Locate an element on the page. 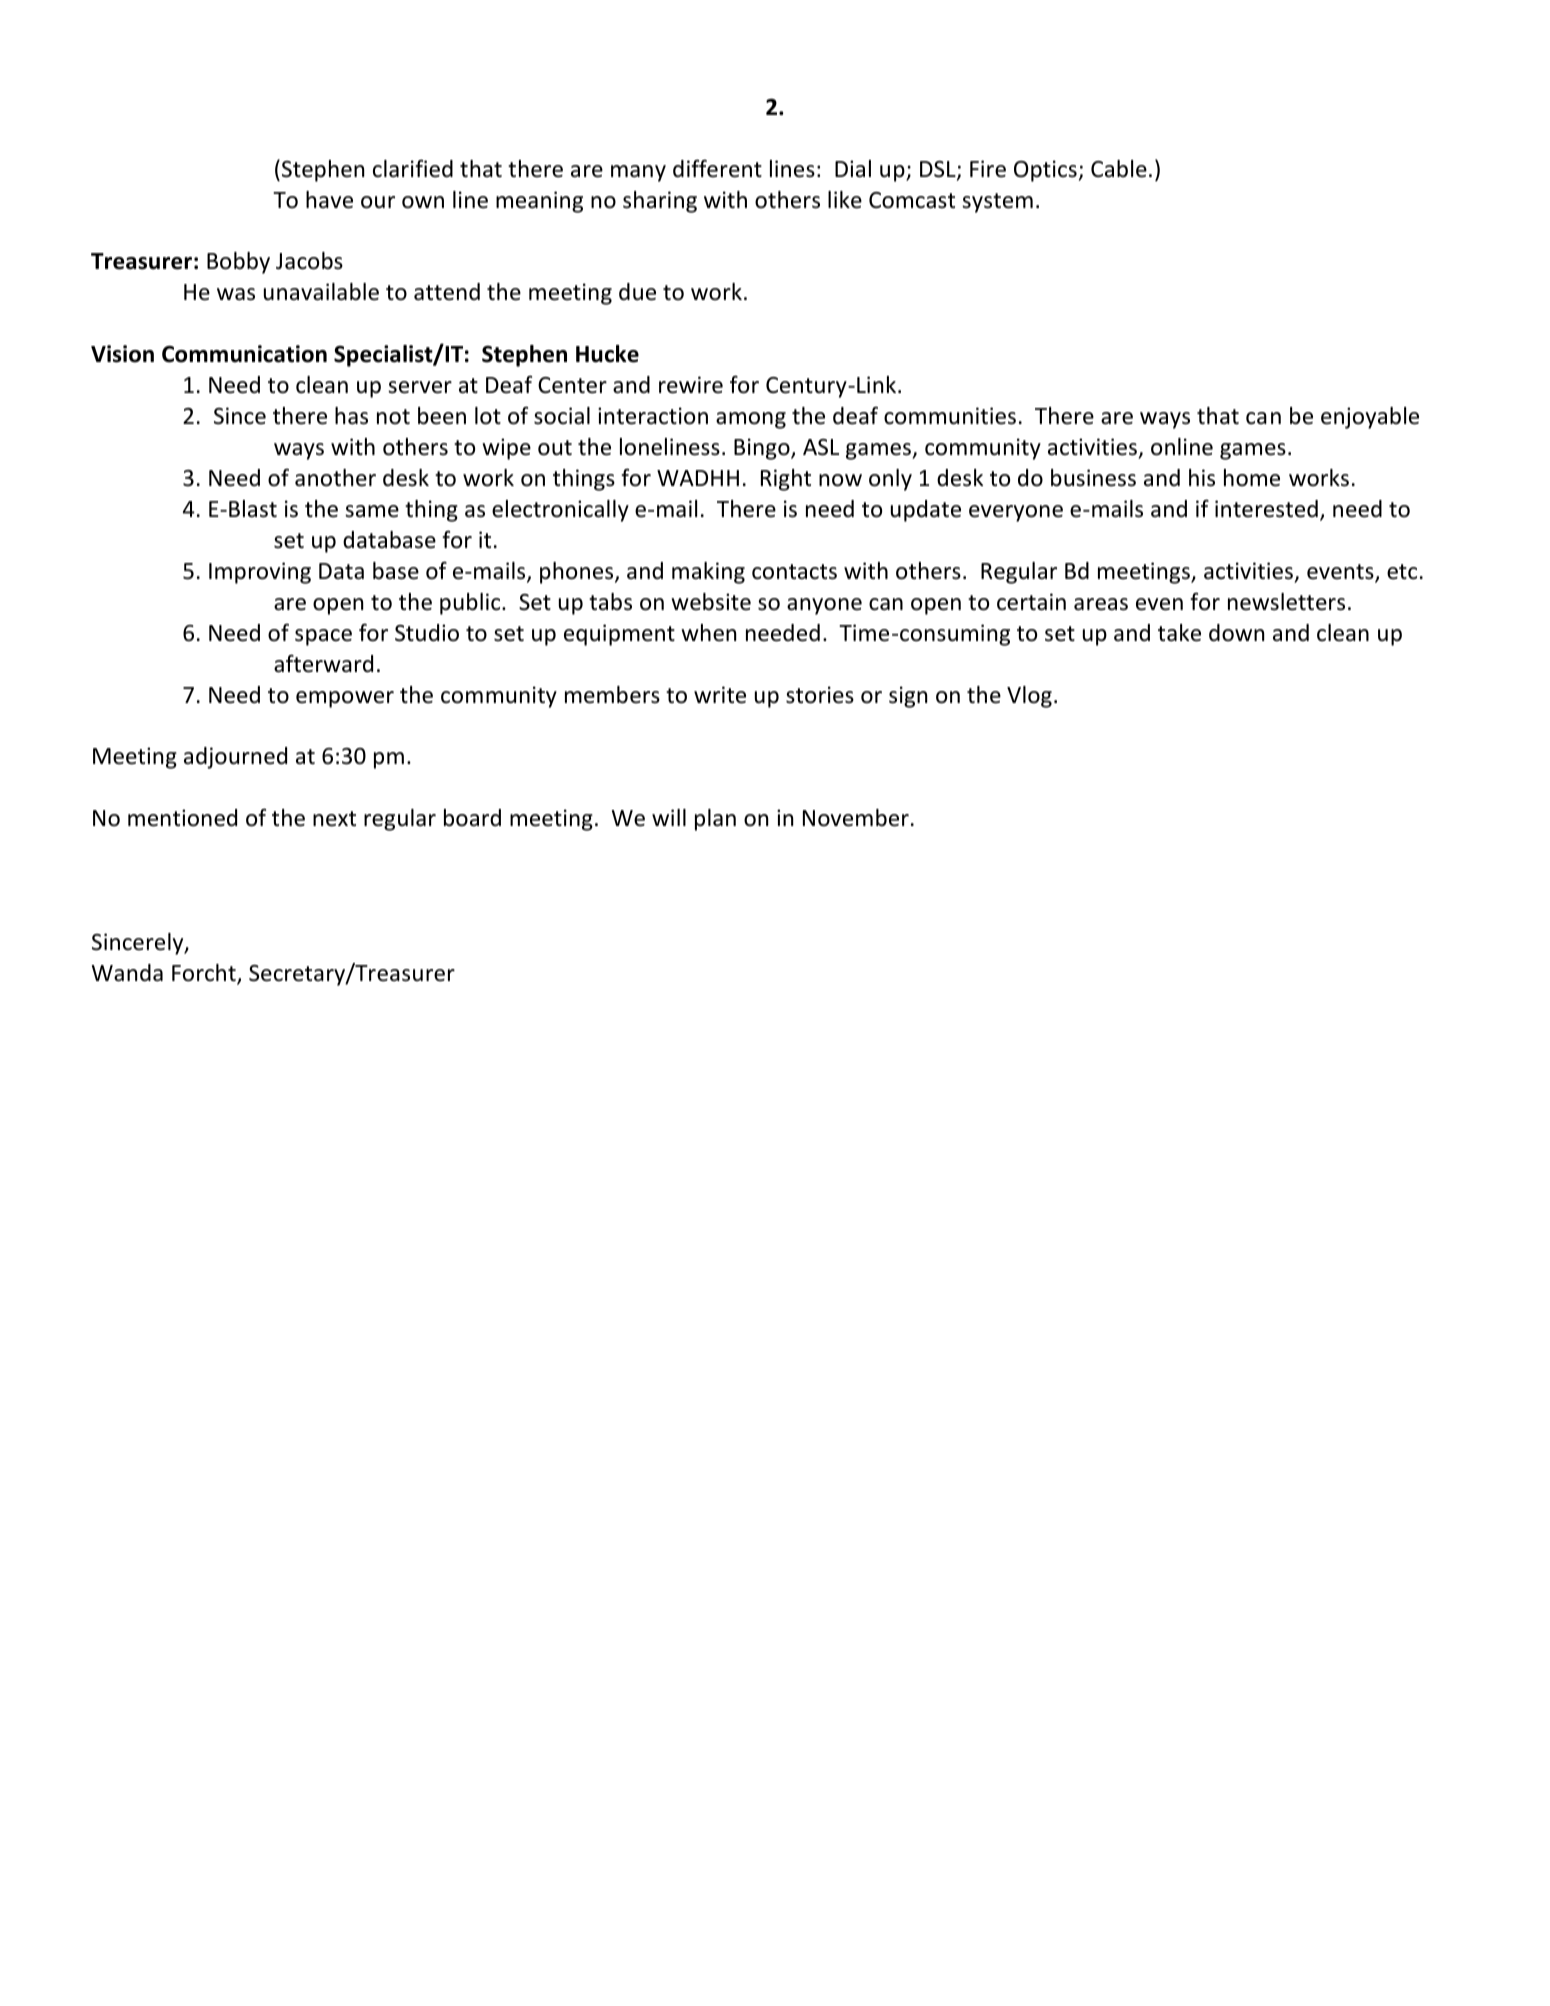 Image resolution: width=1550 pixels, height=2006 pixels. like is located at coordinates (845, 200).
